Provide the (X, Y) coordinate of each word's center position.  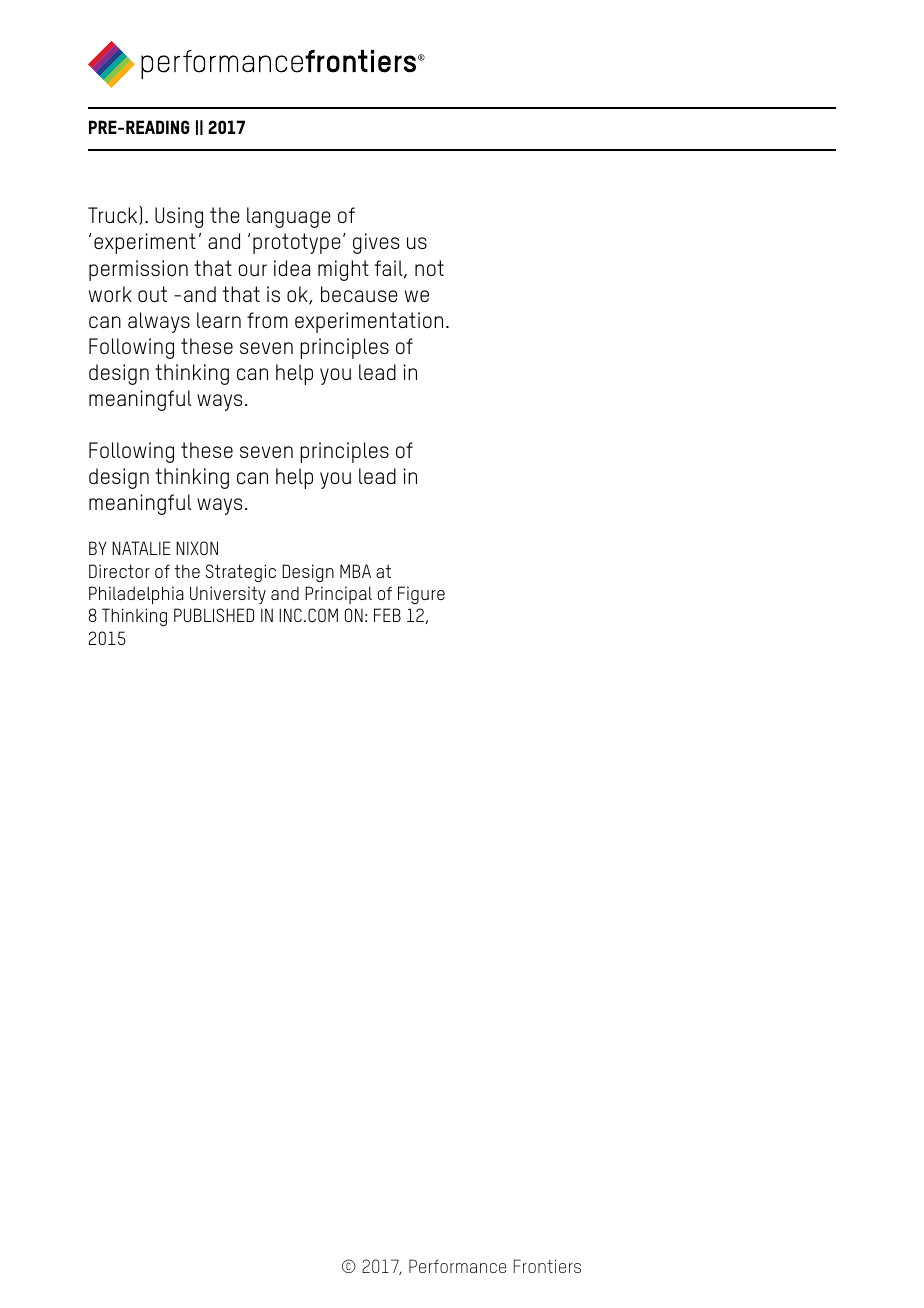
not (429, 268)
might (343, 270)
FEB (387, 615)
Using (179, 217)
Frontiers (547, 1266)
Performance (457, 1266)
